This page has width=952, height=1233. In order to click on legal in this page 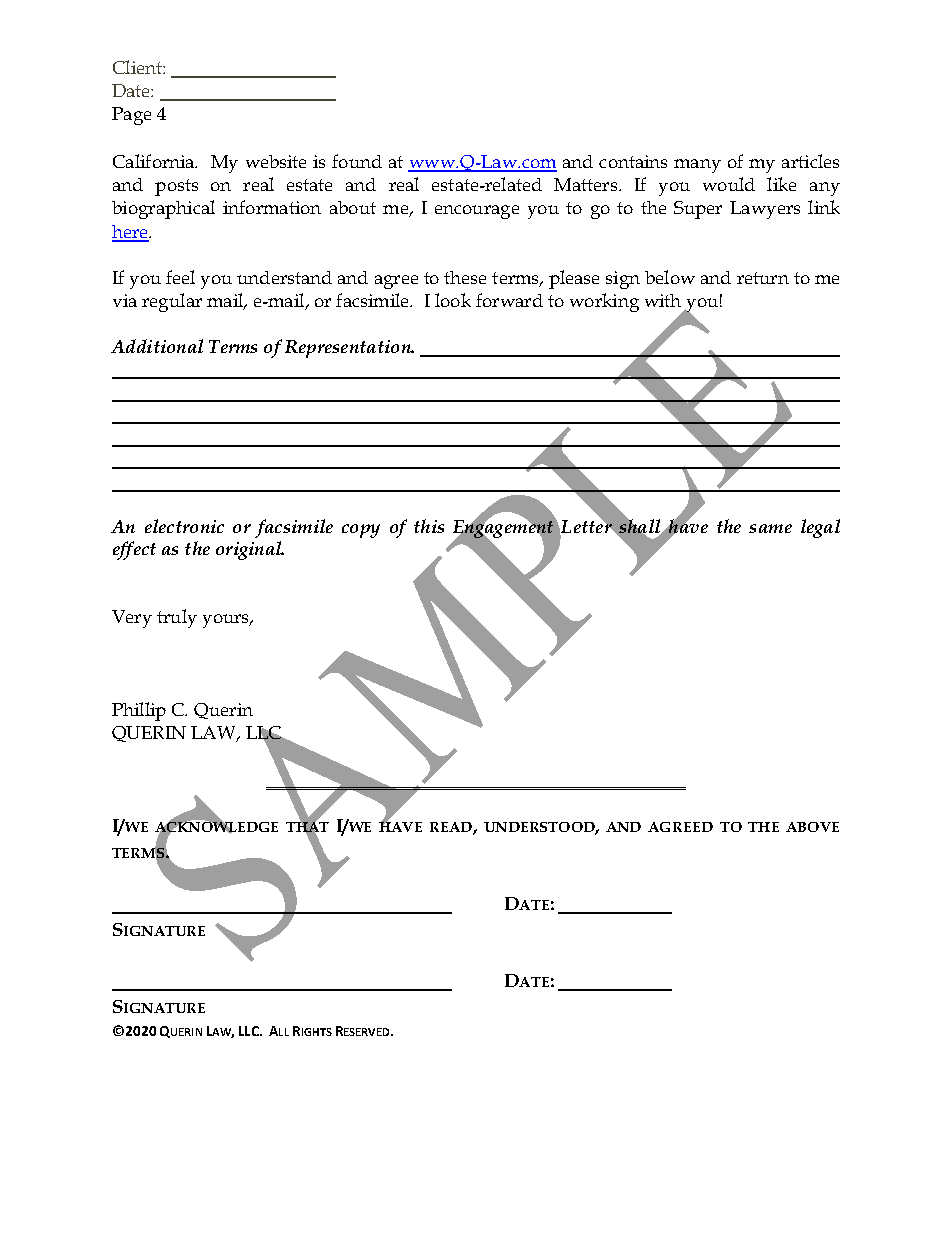, I will do `click(820, 528)`.
